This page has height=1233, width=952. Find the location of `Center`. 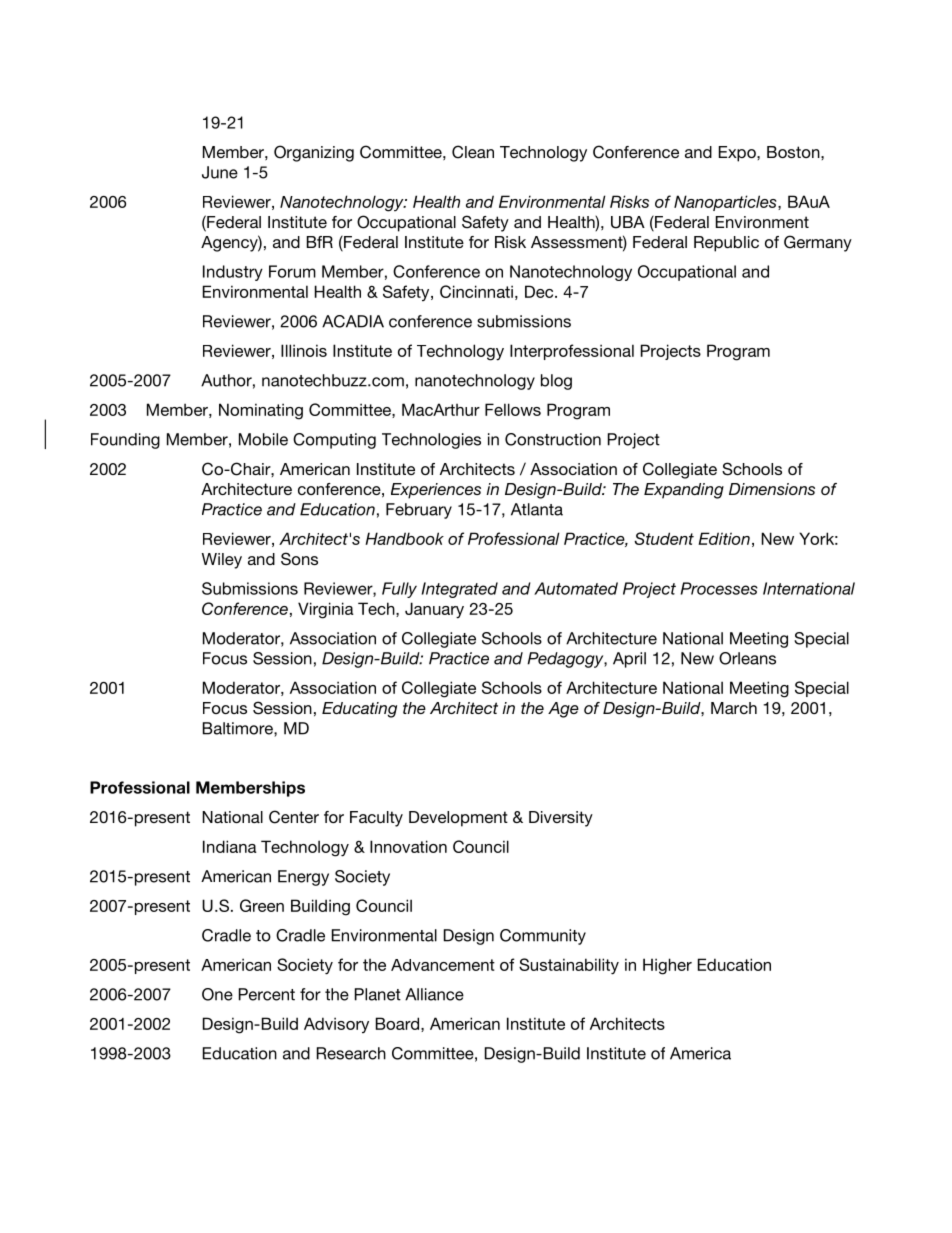

Center is located at coordinates (294, 817).
